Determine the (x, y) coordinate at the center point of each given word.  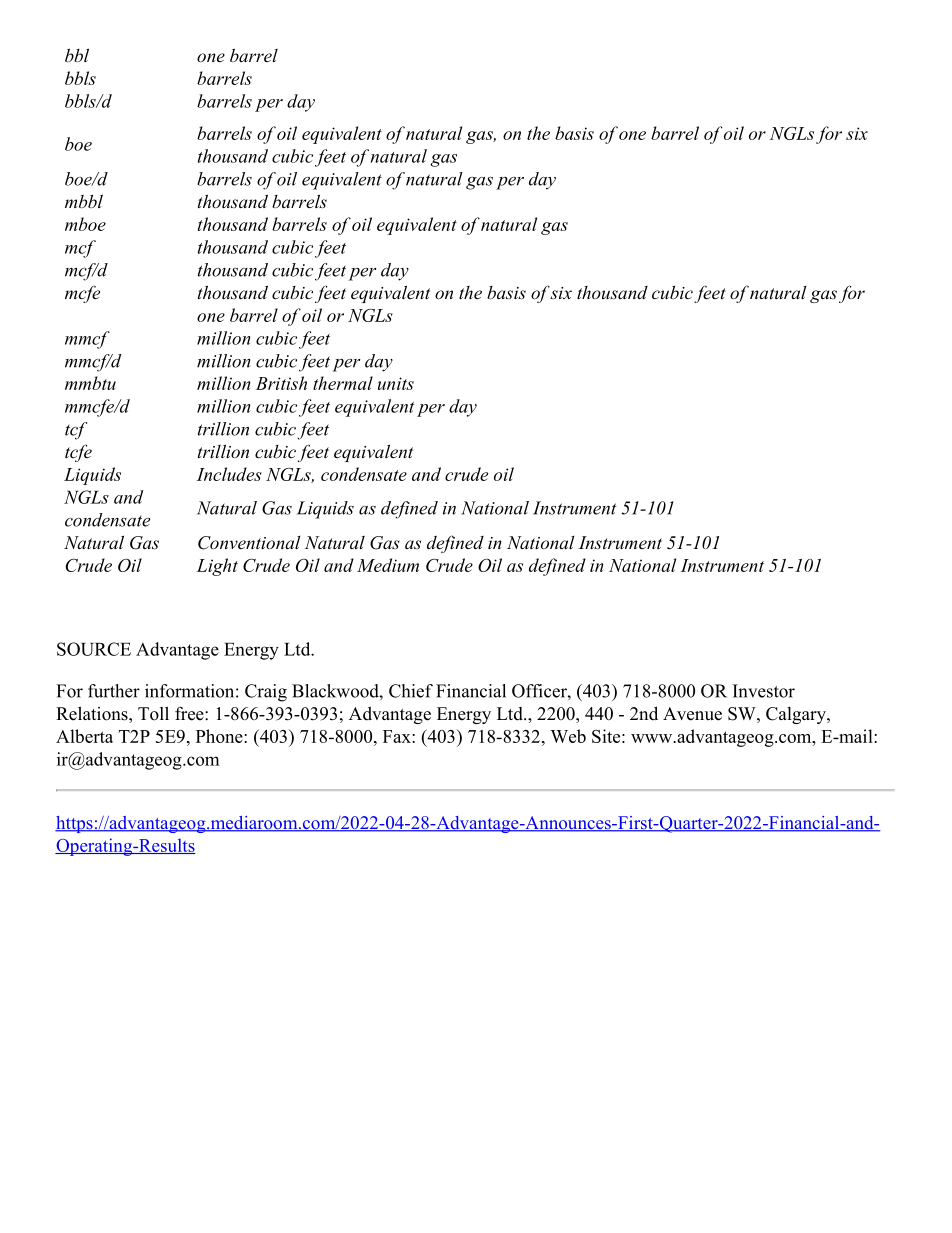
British (281, 383)
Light (217, 567)
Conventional (249, 543)
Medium (388, 565)
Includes (229, 474)
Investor (764, 691)
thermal (343, 383)
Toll (153, 713)
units (396, 383)
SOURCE (94, 649)
